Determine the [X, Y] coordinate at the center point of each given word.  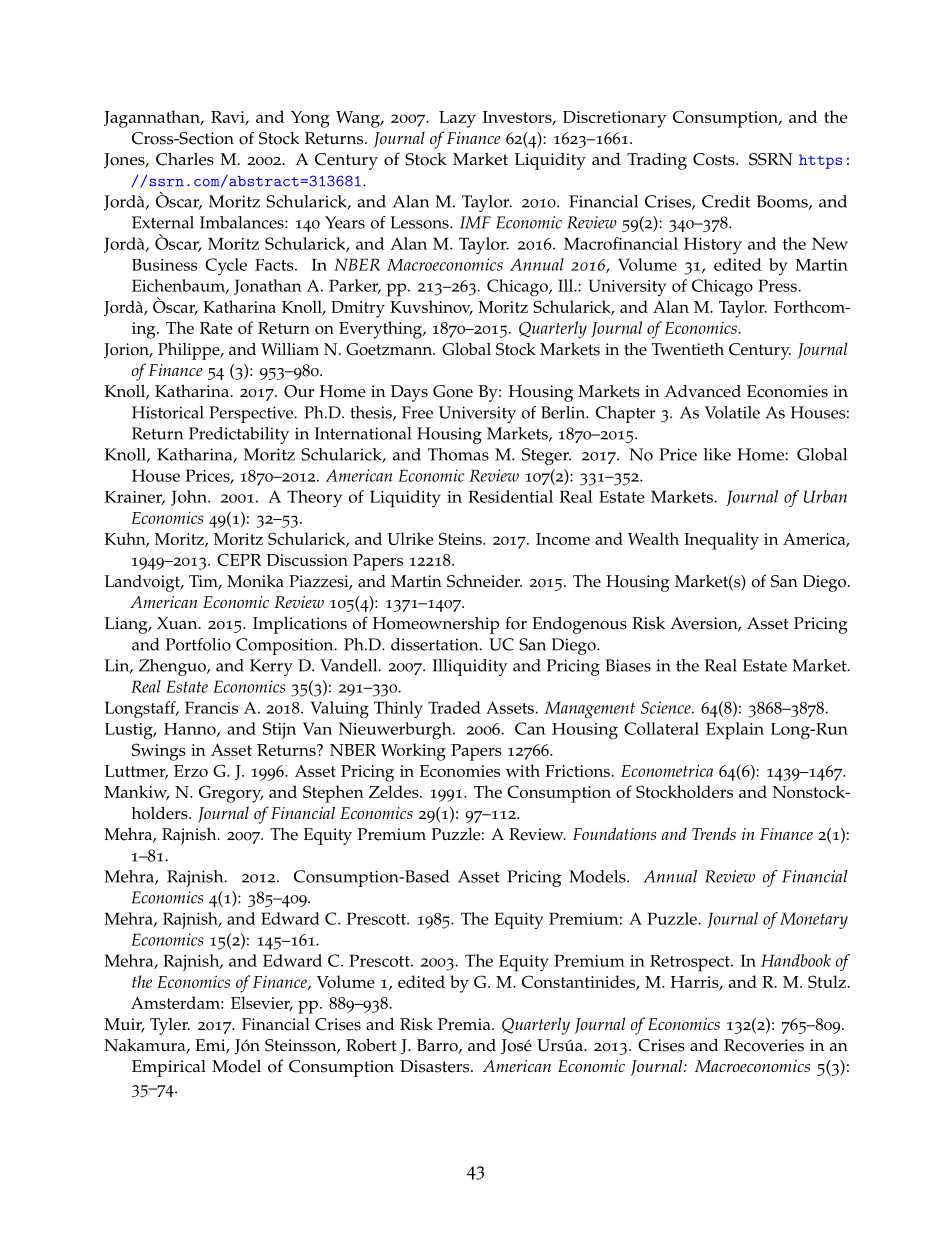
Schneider [484, 581]
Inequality [721, 541]
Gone [453, 391]
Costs [715, 159]
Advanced [703, 391]
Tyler [170, 1026]
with [523, 770]
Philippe [190, 351]
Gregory [231, 794]
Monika [255, 581]
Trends [714, 833]
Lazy [457, 119]
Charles [185, 159]
